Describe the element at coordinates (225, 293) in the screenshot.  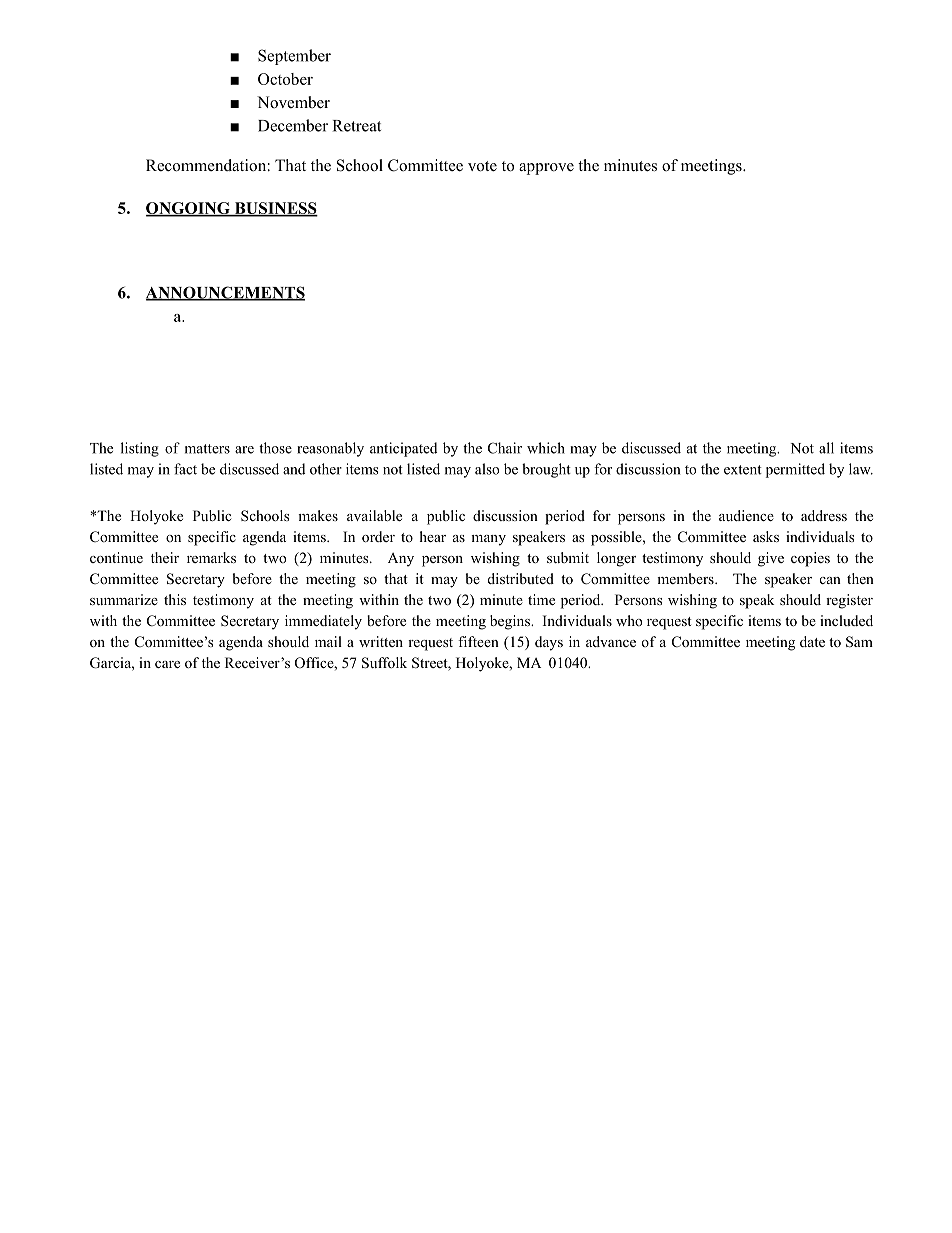
I see `ANNOUNCEMENTS` at that location.
